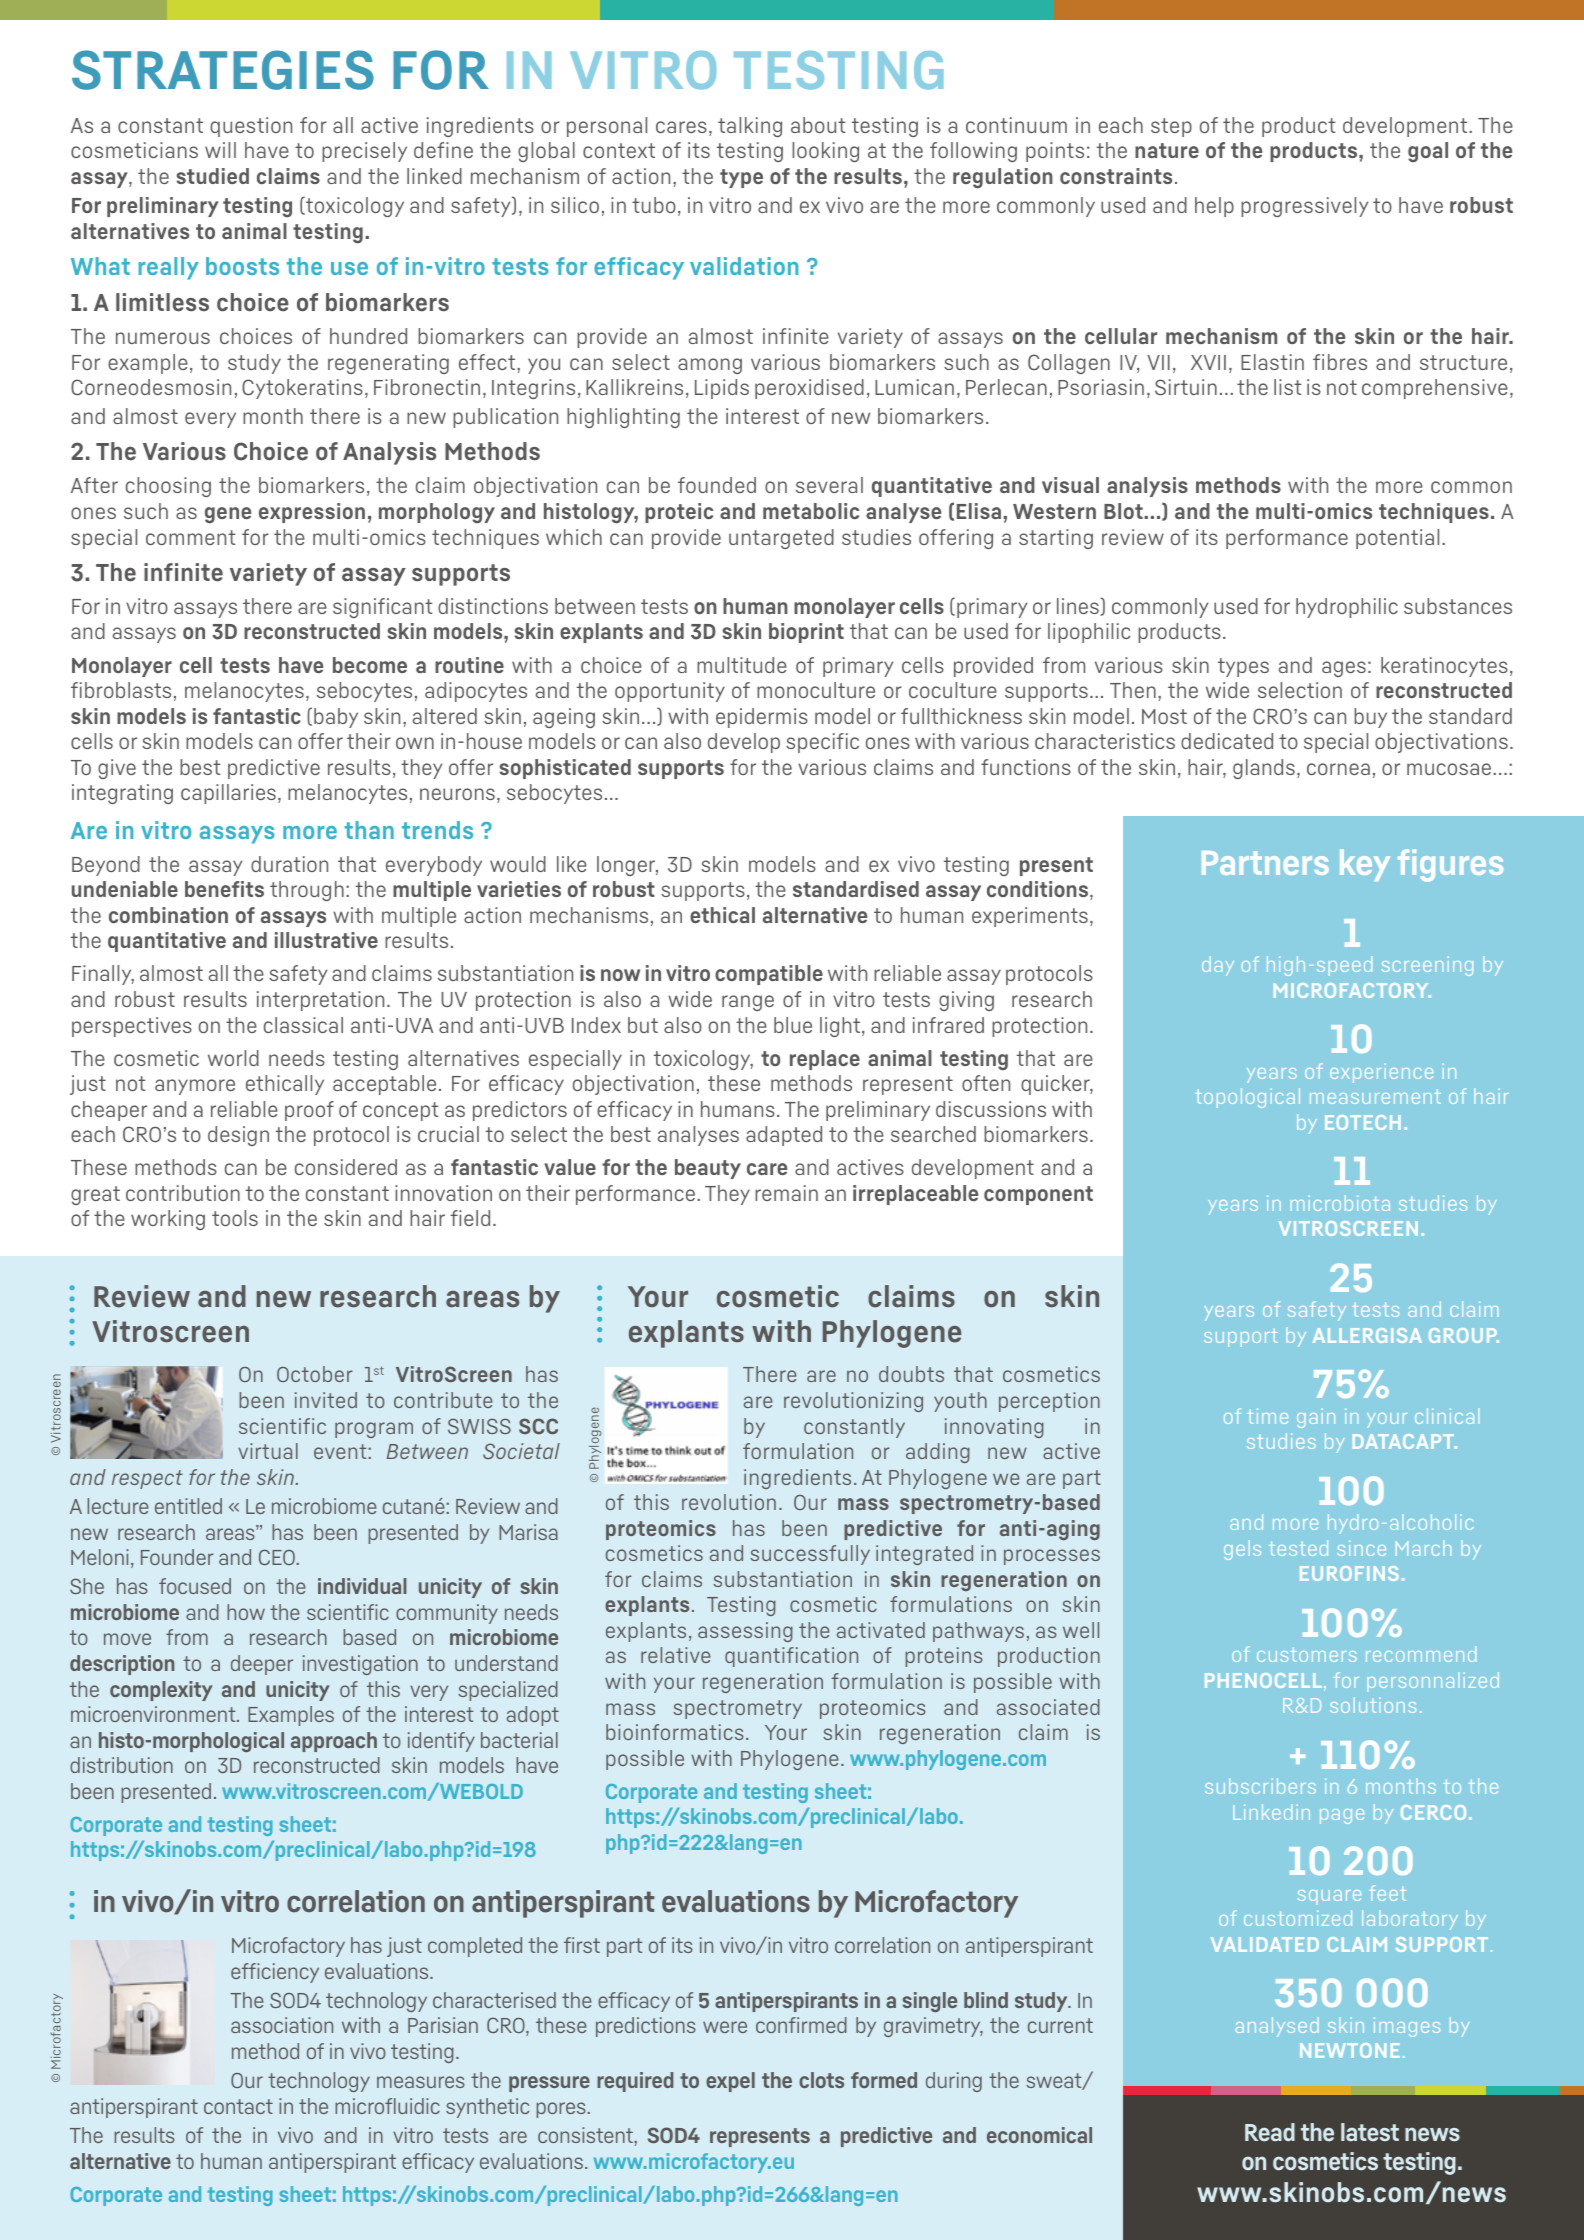 The image size is (1584, 2240). What do you see at coordinates (268, 1451) in the image?
I see `virtual` at bounding box center [268, 1451].
